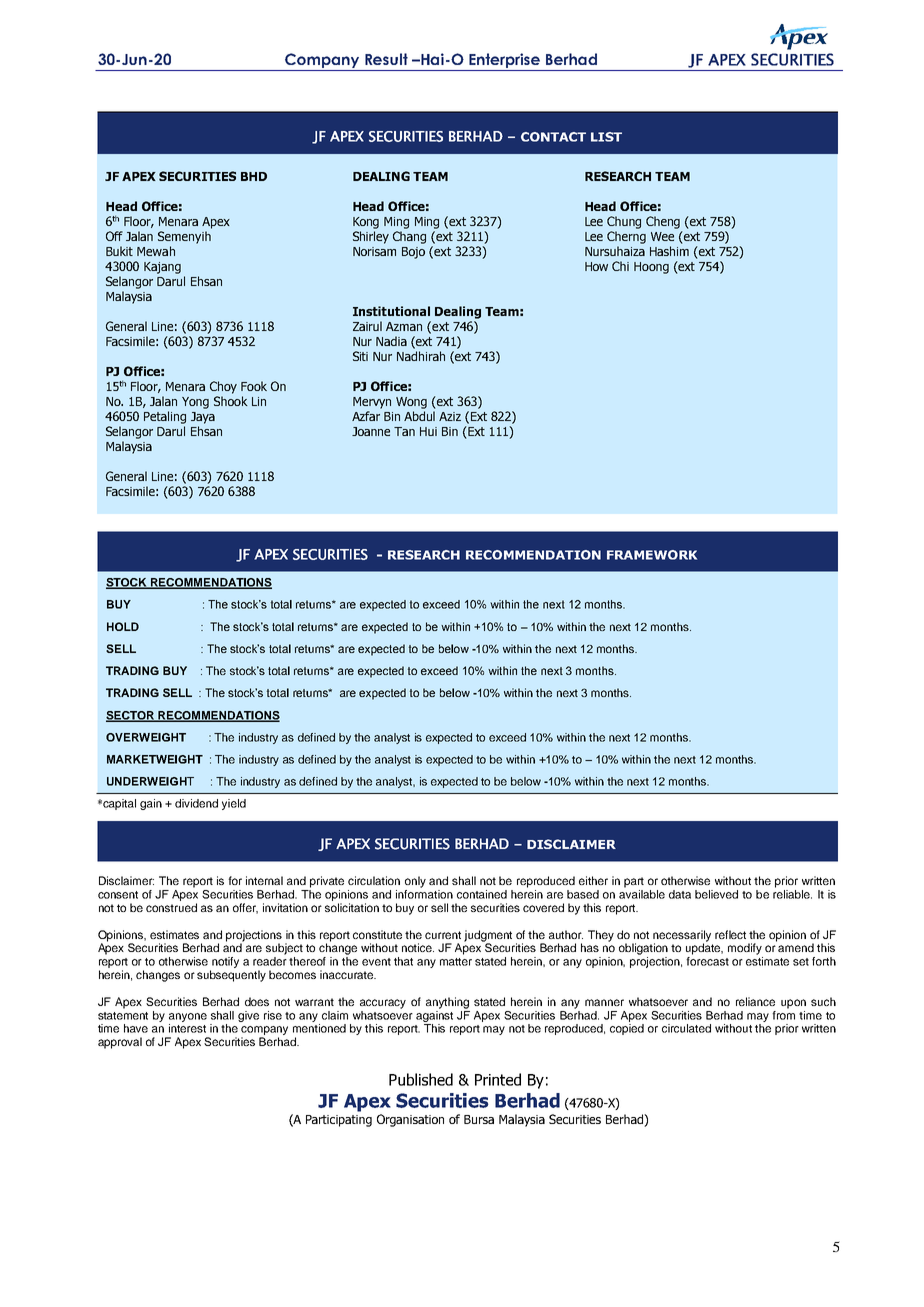 This screenshot has height=1307, width=924. I want to click on circulated, so click(686, 1028).
